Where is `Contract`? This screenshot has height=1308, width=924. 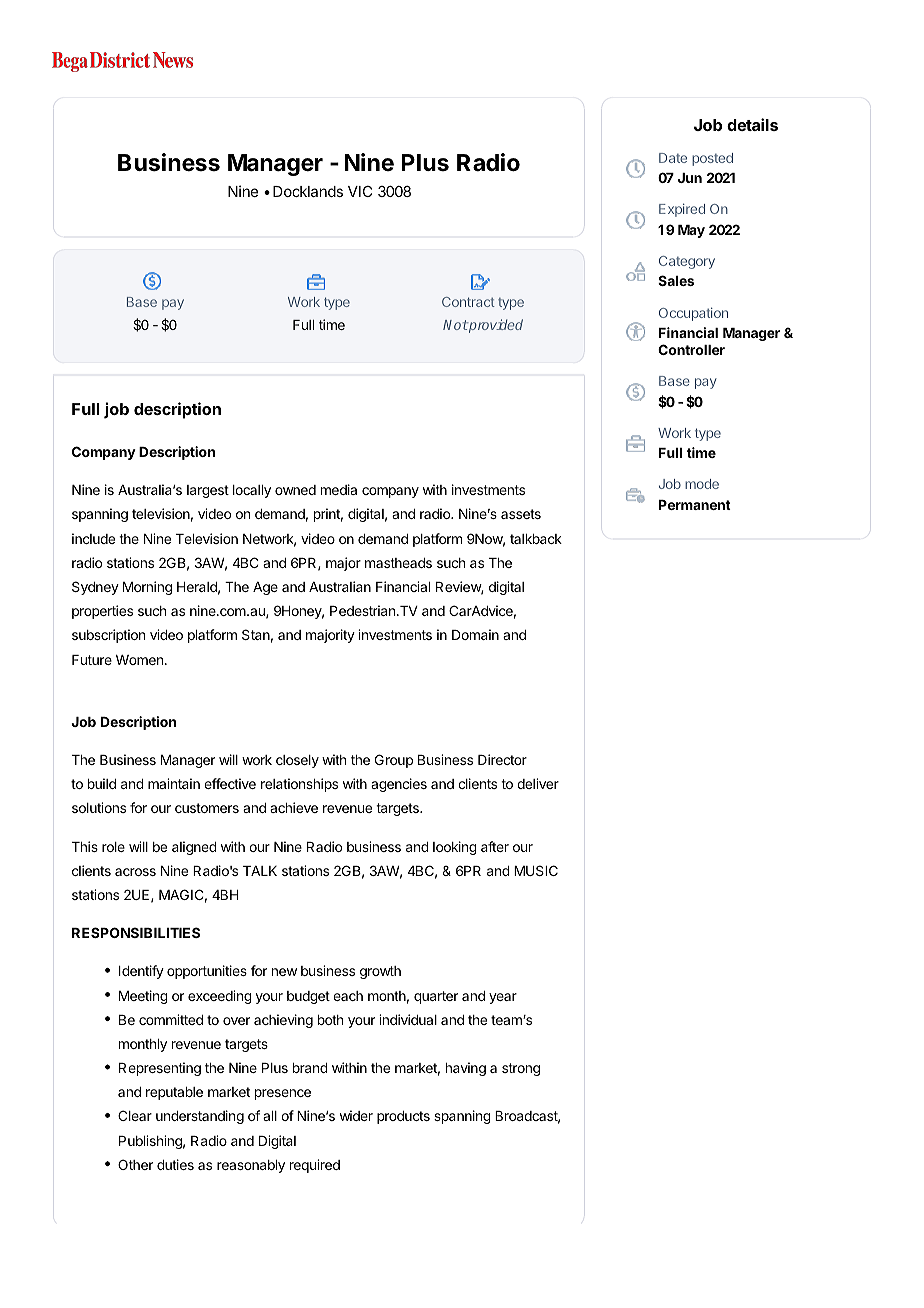 Contract is located at coordinates (468, 302).
